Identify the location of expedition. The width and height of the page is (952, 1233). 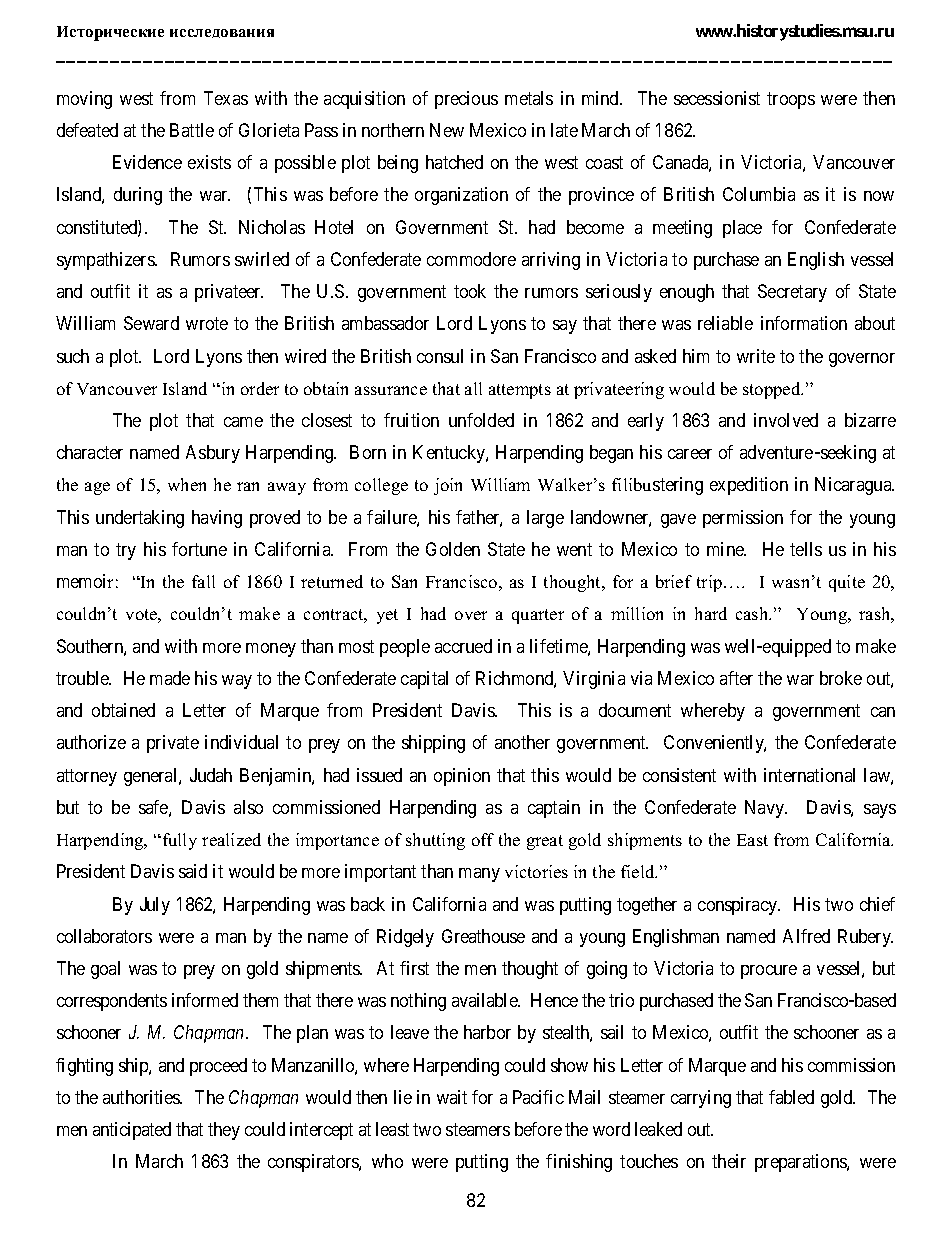
(749, 486).
